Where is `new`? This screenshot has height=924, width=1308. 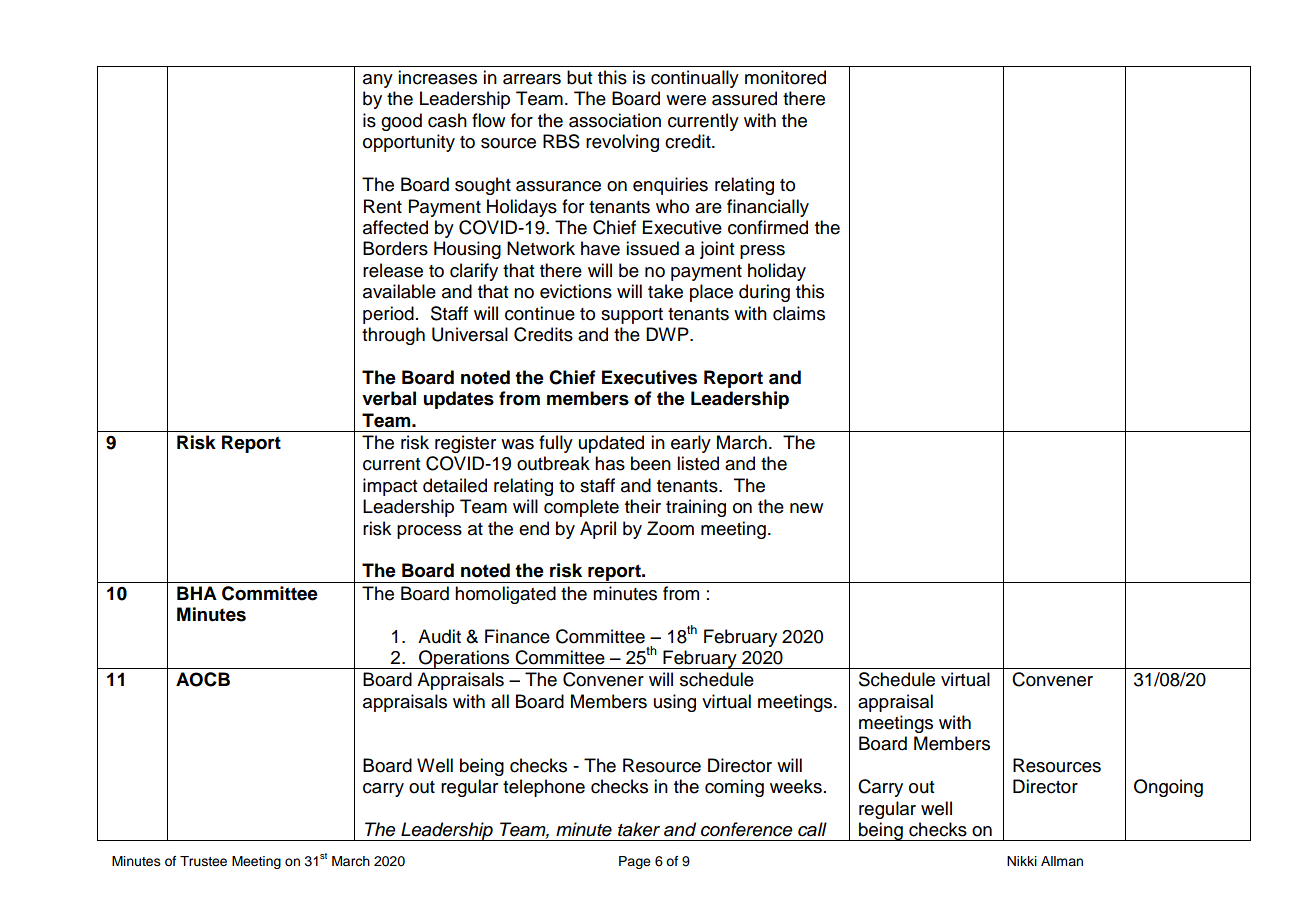 new is located at coordinates (806, 508).
